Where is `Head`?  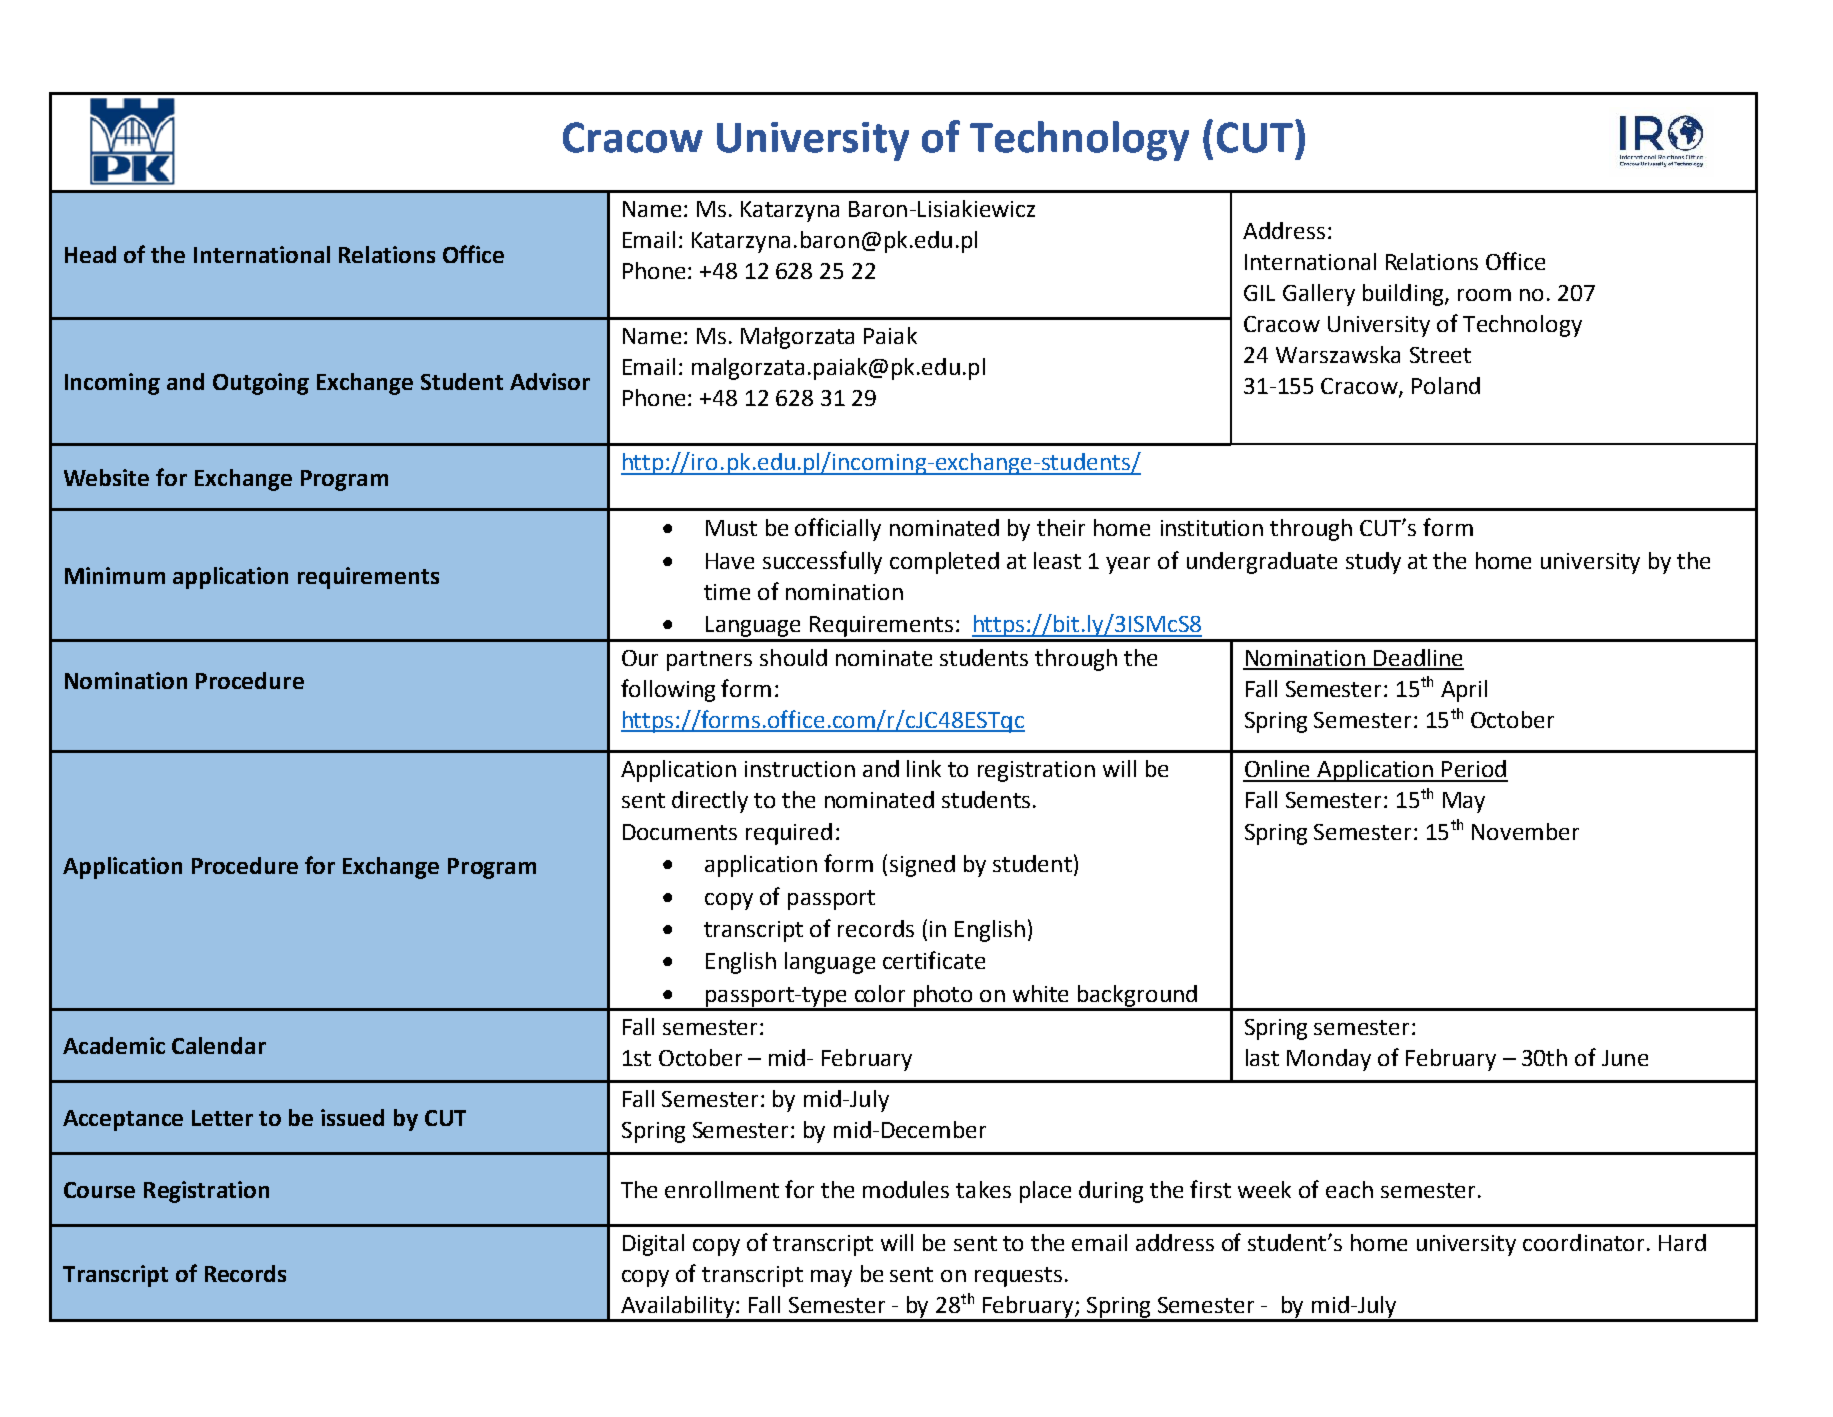 Head is located at coordinates (90, 254).
